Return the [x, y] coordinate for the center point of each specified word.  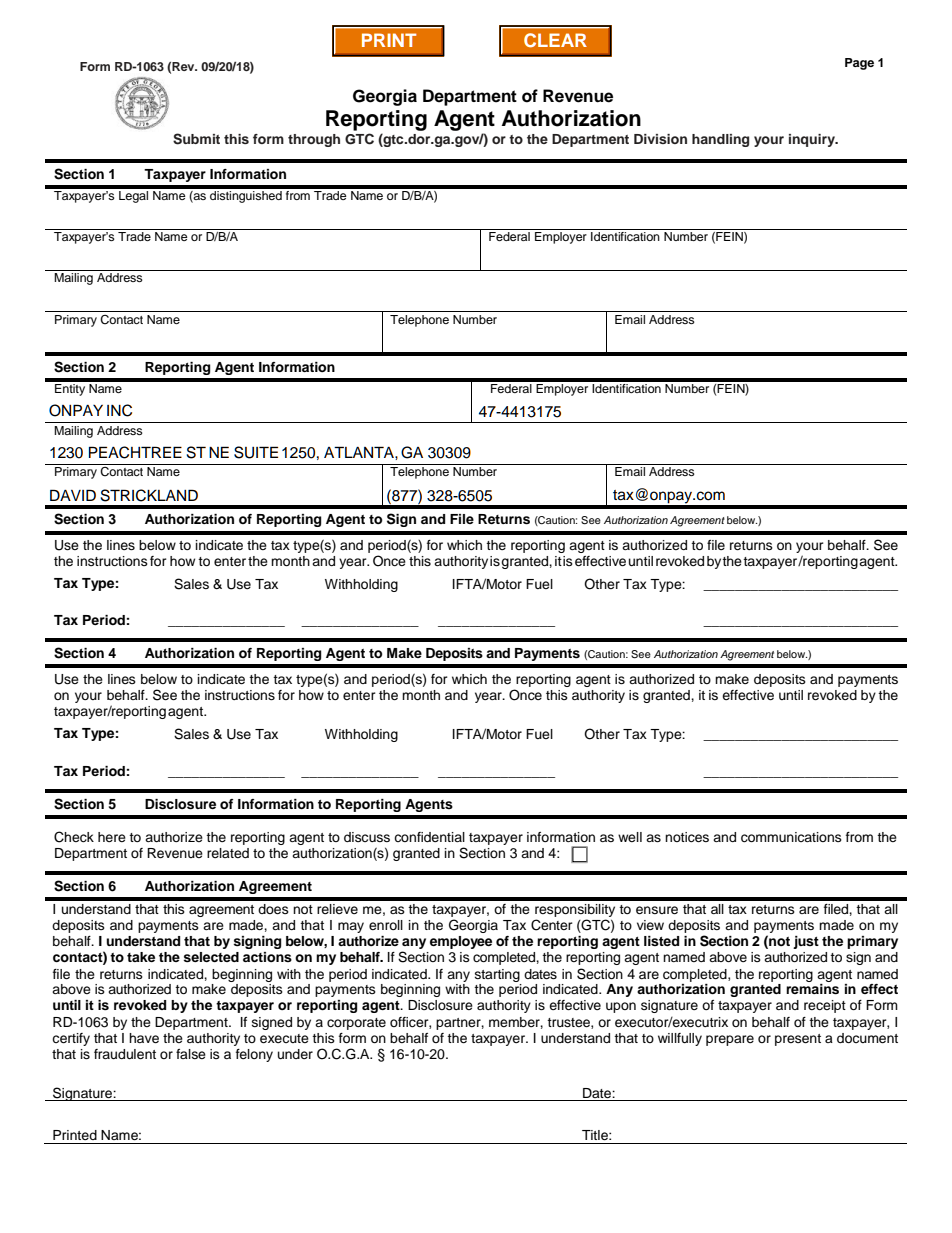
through [314, 140]
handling [720, 140]
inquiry [813, 140]
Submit [196, 139]
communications [791, 837]
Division [660, 139]
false [191, 1054]
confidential [429, 837]
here [112, 837]
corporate [356, 1024]
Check [74, 837]
